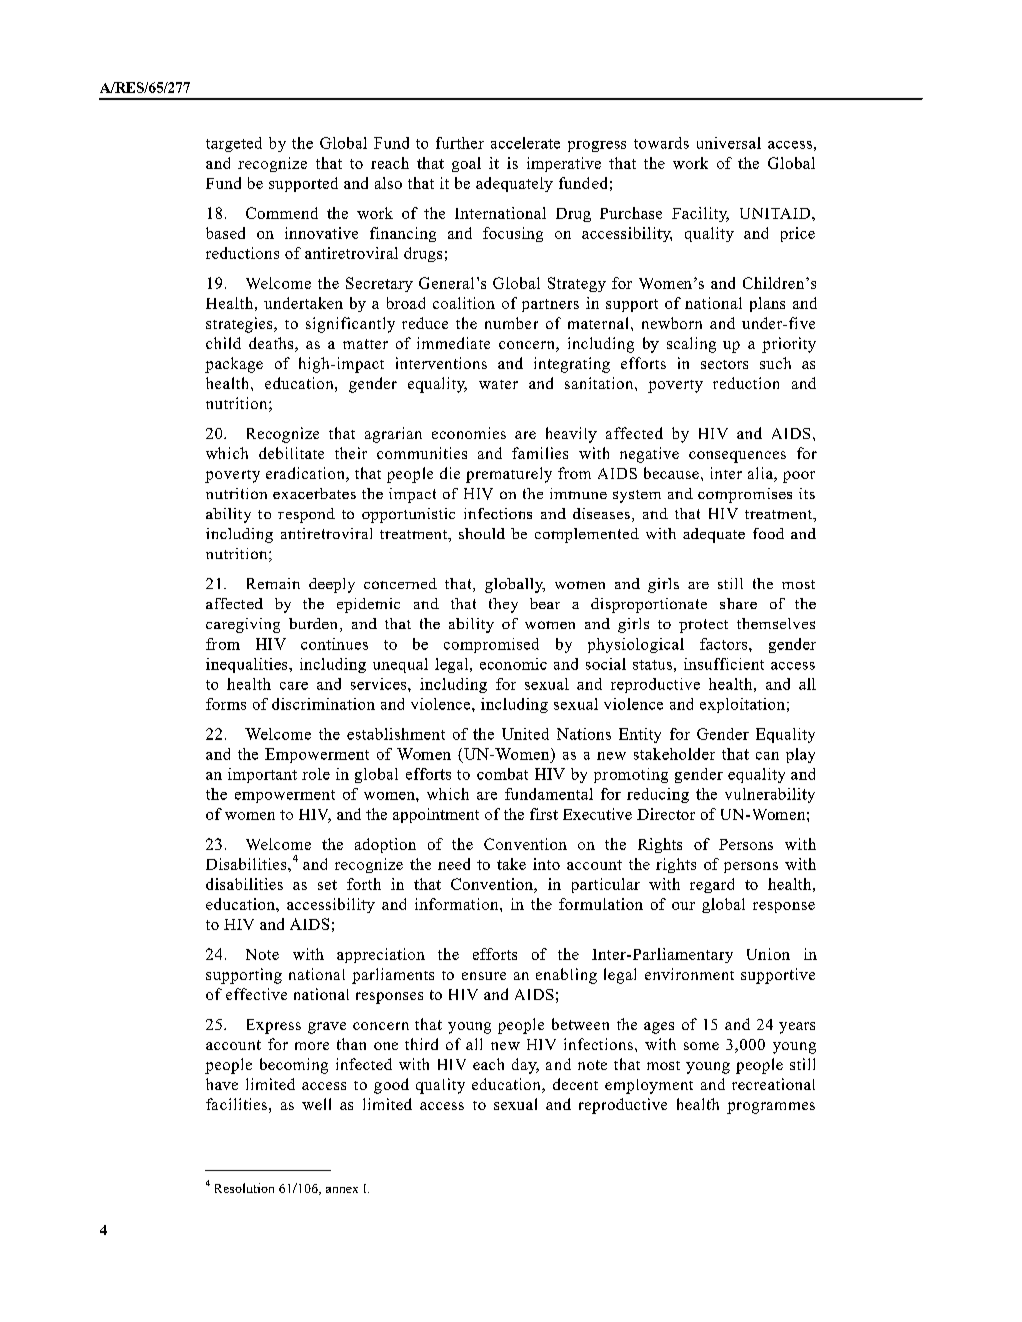 The image size is (1022, 1322). Describe the element at coordinates (282, 213) in the screenshot. I see `Commend` at that location.
